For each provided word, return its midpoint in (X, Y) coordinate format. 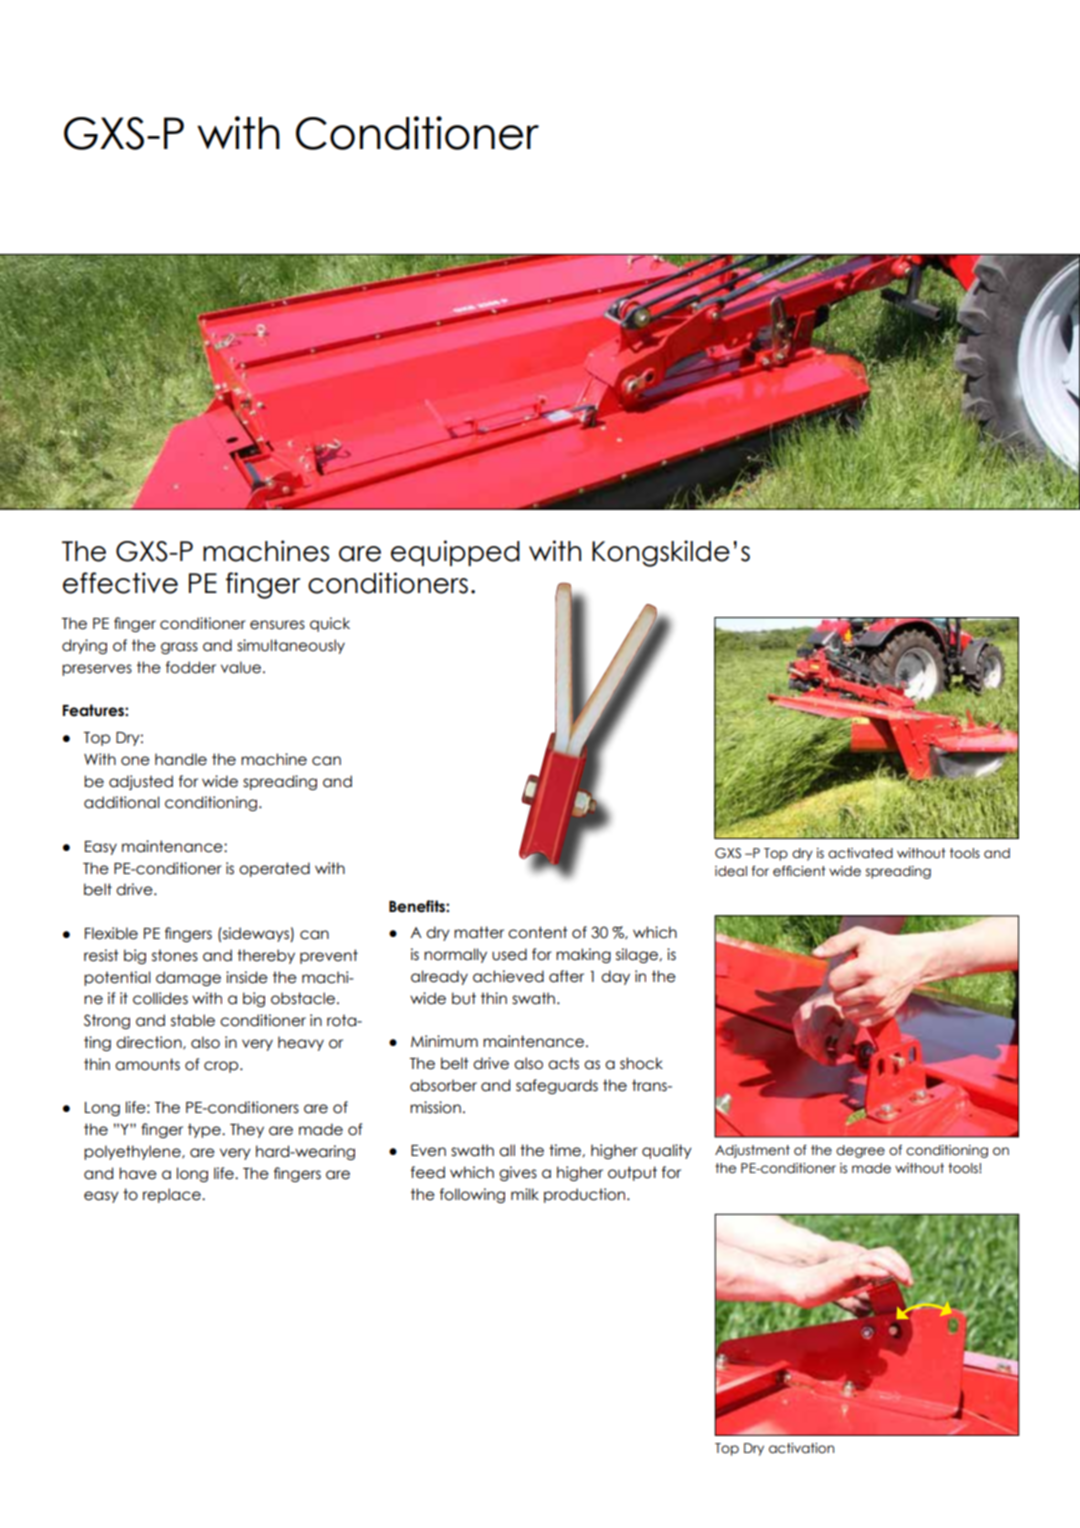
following (472, 1195)
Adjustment (752, 1151)
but (464, 998)
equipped (455, 553)
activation (801, 1448)
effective (120, 583)
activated (860, 853)
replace (173, 1195)
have (138, 1173)
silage (638, 955)
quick (330, 624)
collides (160, 998)
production (586, 1195)
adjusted (141, 782)
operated (274, 869)
